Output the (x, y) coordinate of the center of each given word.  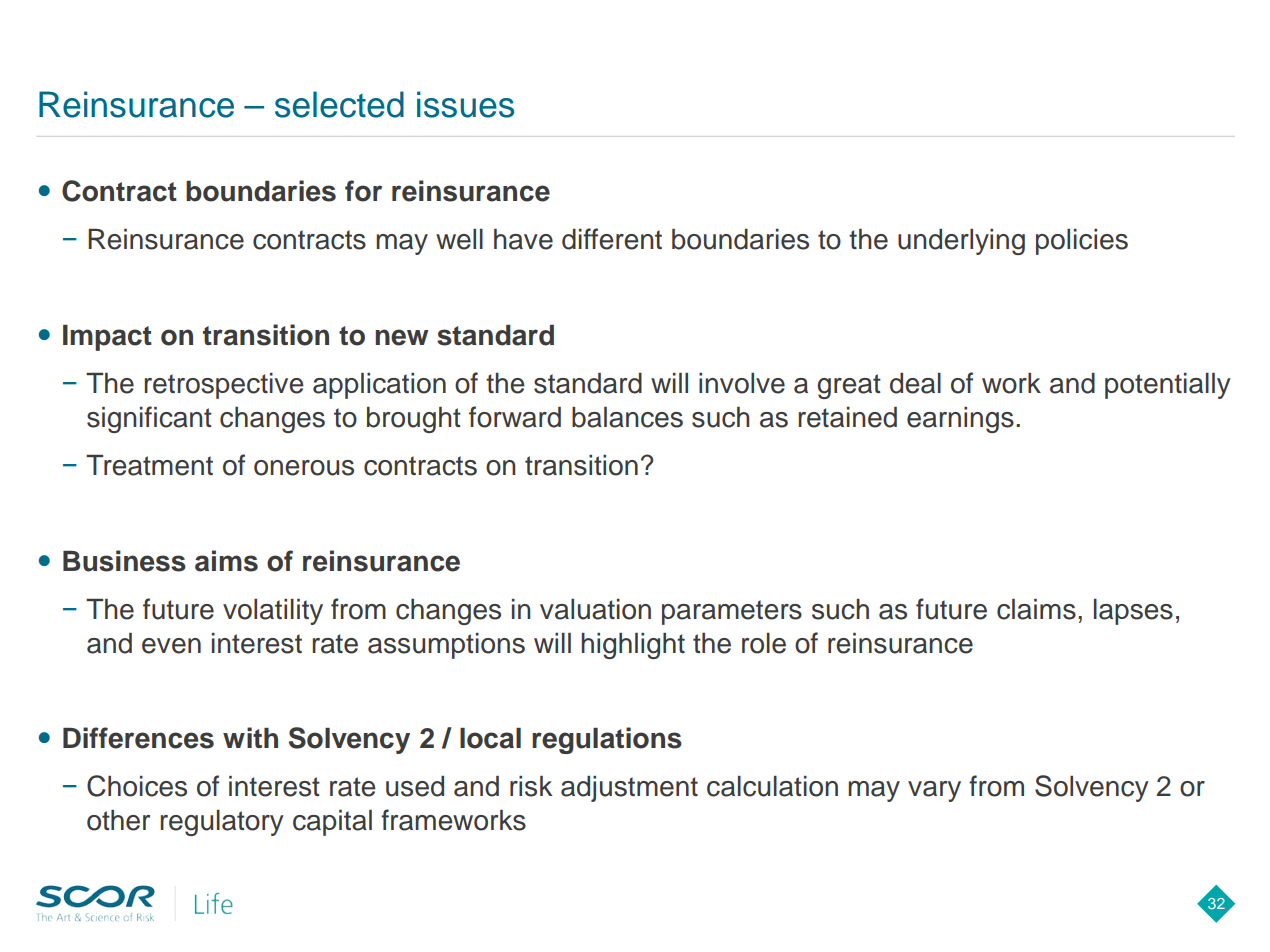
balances (627, 417)
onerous (304, 468)
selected (339, 104)
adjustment (629, 789)
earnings (960, 420)
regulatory (222, 823)
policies (1082, 242)
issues (465, 104)
